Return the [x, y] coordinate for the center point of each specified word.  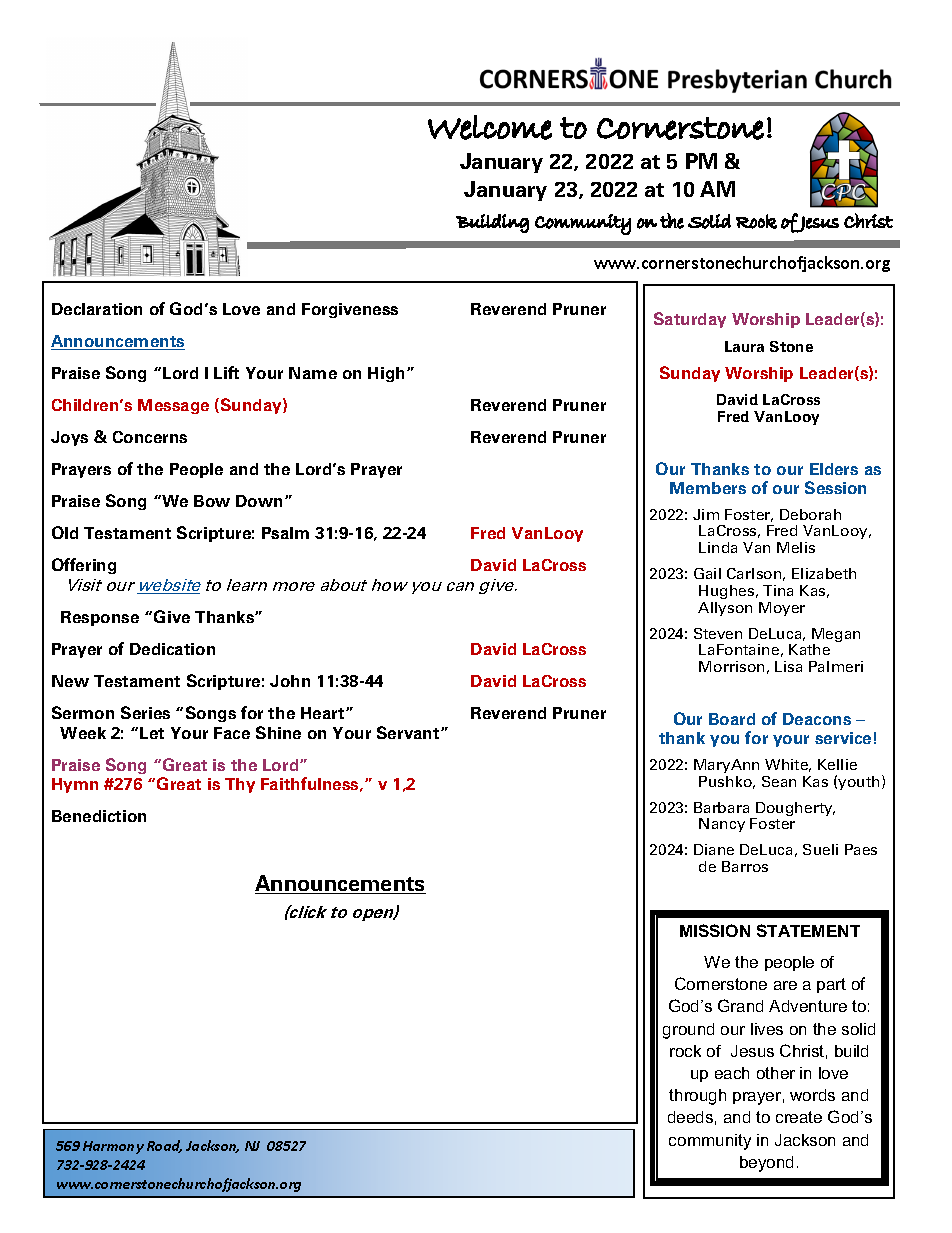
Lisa [788, 666]
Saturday [690, 320]
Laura [744, 346]
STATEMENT [808, 930]
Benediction [99, 816]
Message [173, 406]
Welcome [490, 127]
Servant [409, 732]
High [386, 374]
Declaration [97, 309]
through [697, 1097]
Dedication [172, 649]
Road [164, 1146]
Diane [714, 849]
